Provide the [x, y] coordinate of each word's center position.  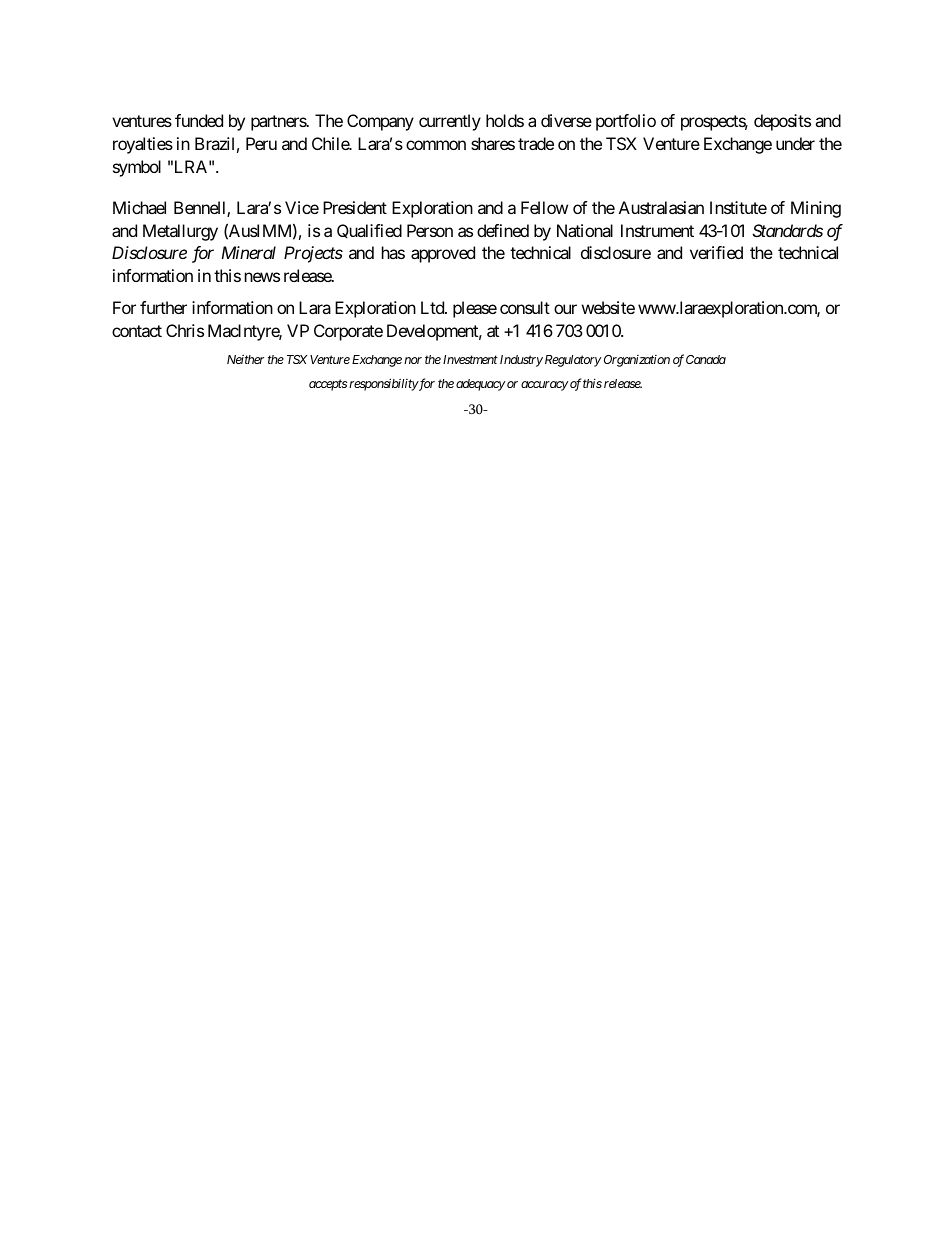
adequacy [480, 385]
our [565, 309]
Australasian [661, 207]
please [475, 309]
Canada [706, 359]
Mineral [248, 252]
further [163, 307]
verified [716, 252]
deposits [782, 122]
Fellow [544, 207]
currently [450, 122]
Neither [245, 359]
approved [443, 254]
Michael [139, 207]
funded [199, 120]
